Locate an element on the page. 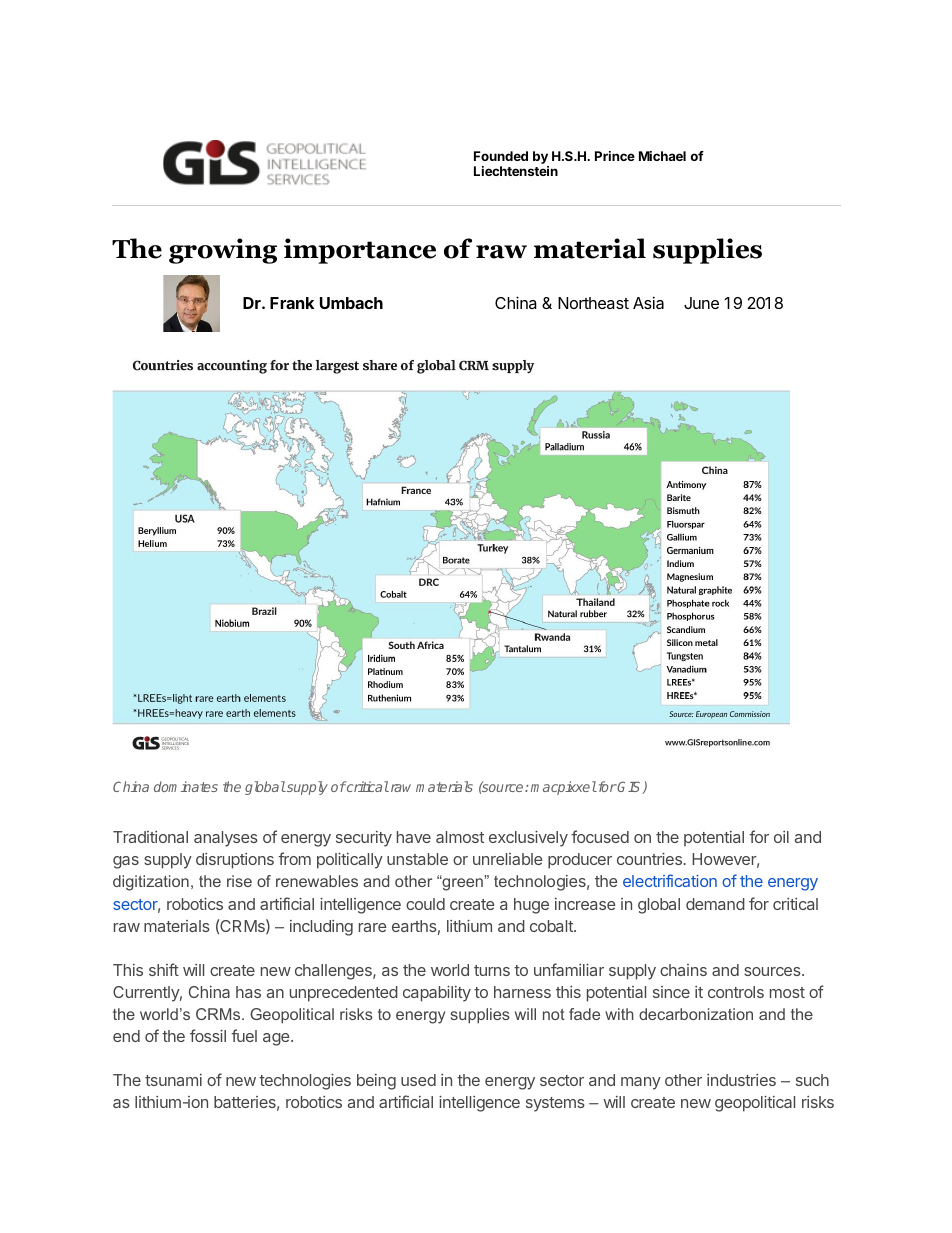 This document has width=952, height=1233. GIS is located at coordinates (630, 787).
